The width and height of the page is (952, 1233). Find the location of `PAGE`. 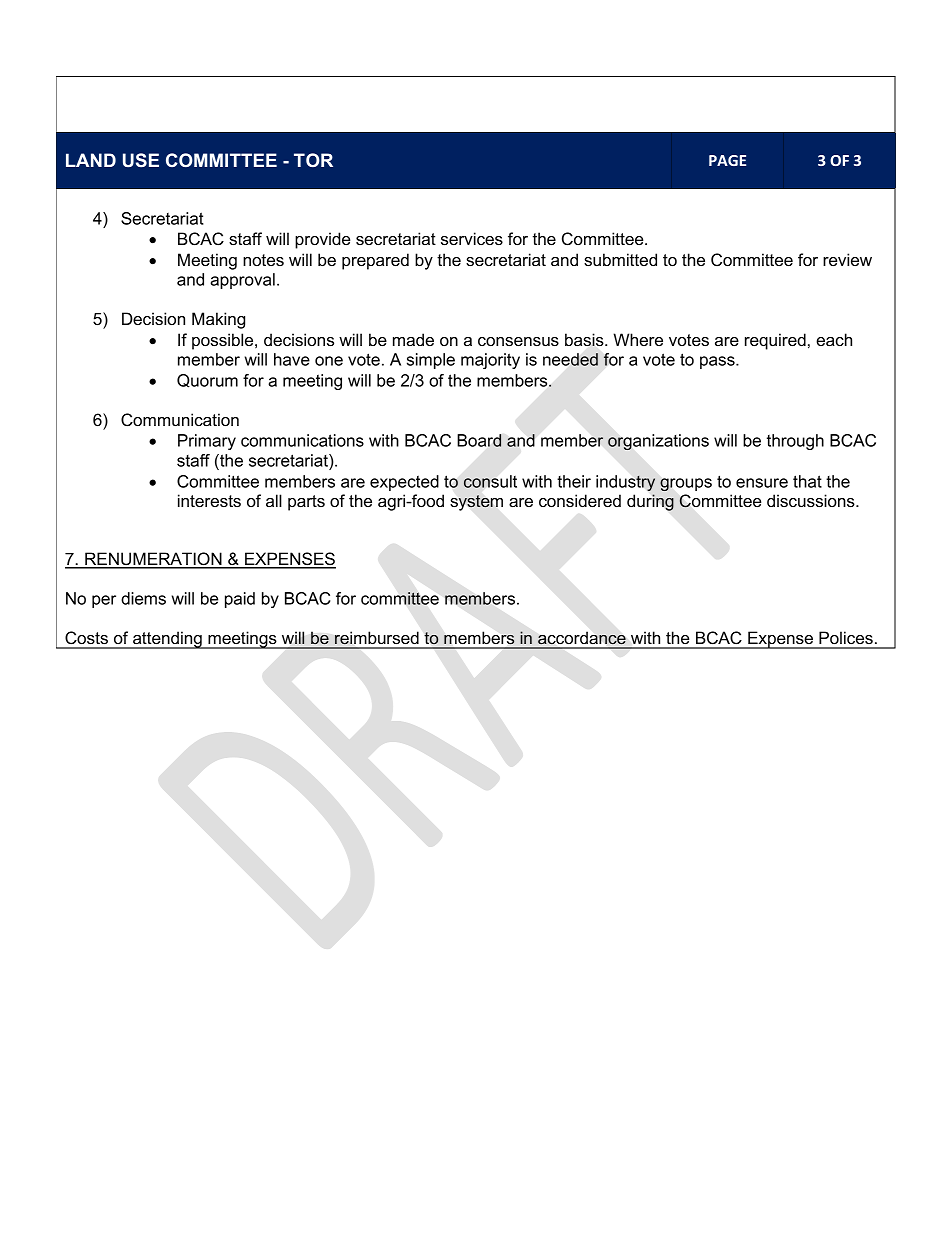

PAGE is located at coordinates (727, 160).
